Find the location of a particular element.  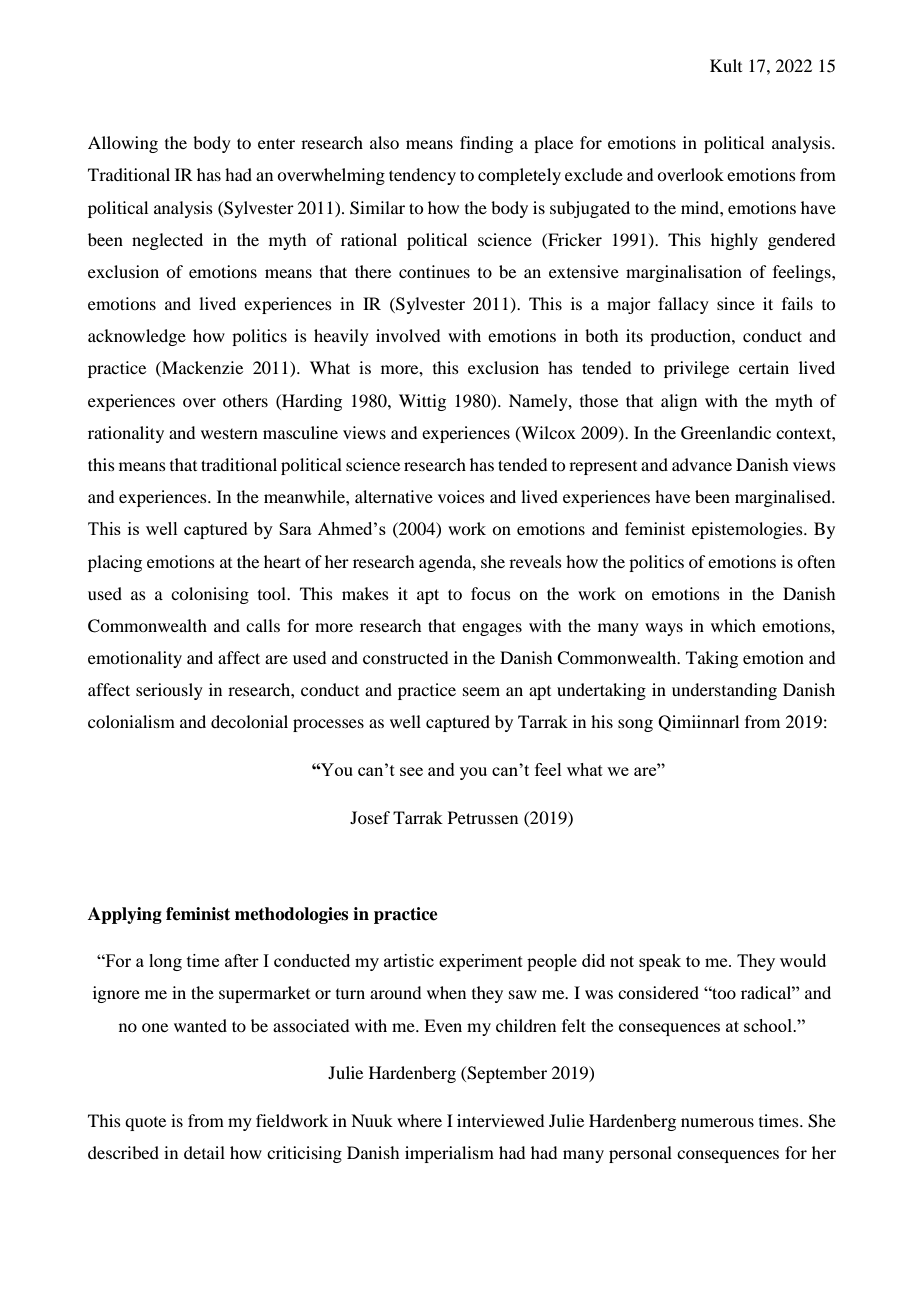

advance is located at coordinates (702, 464).
